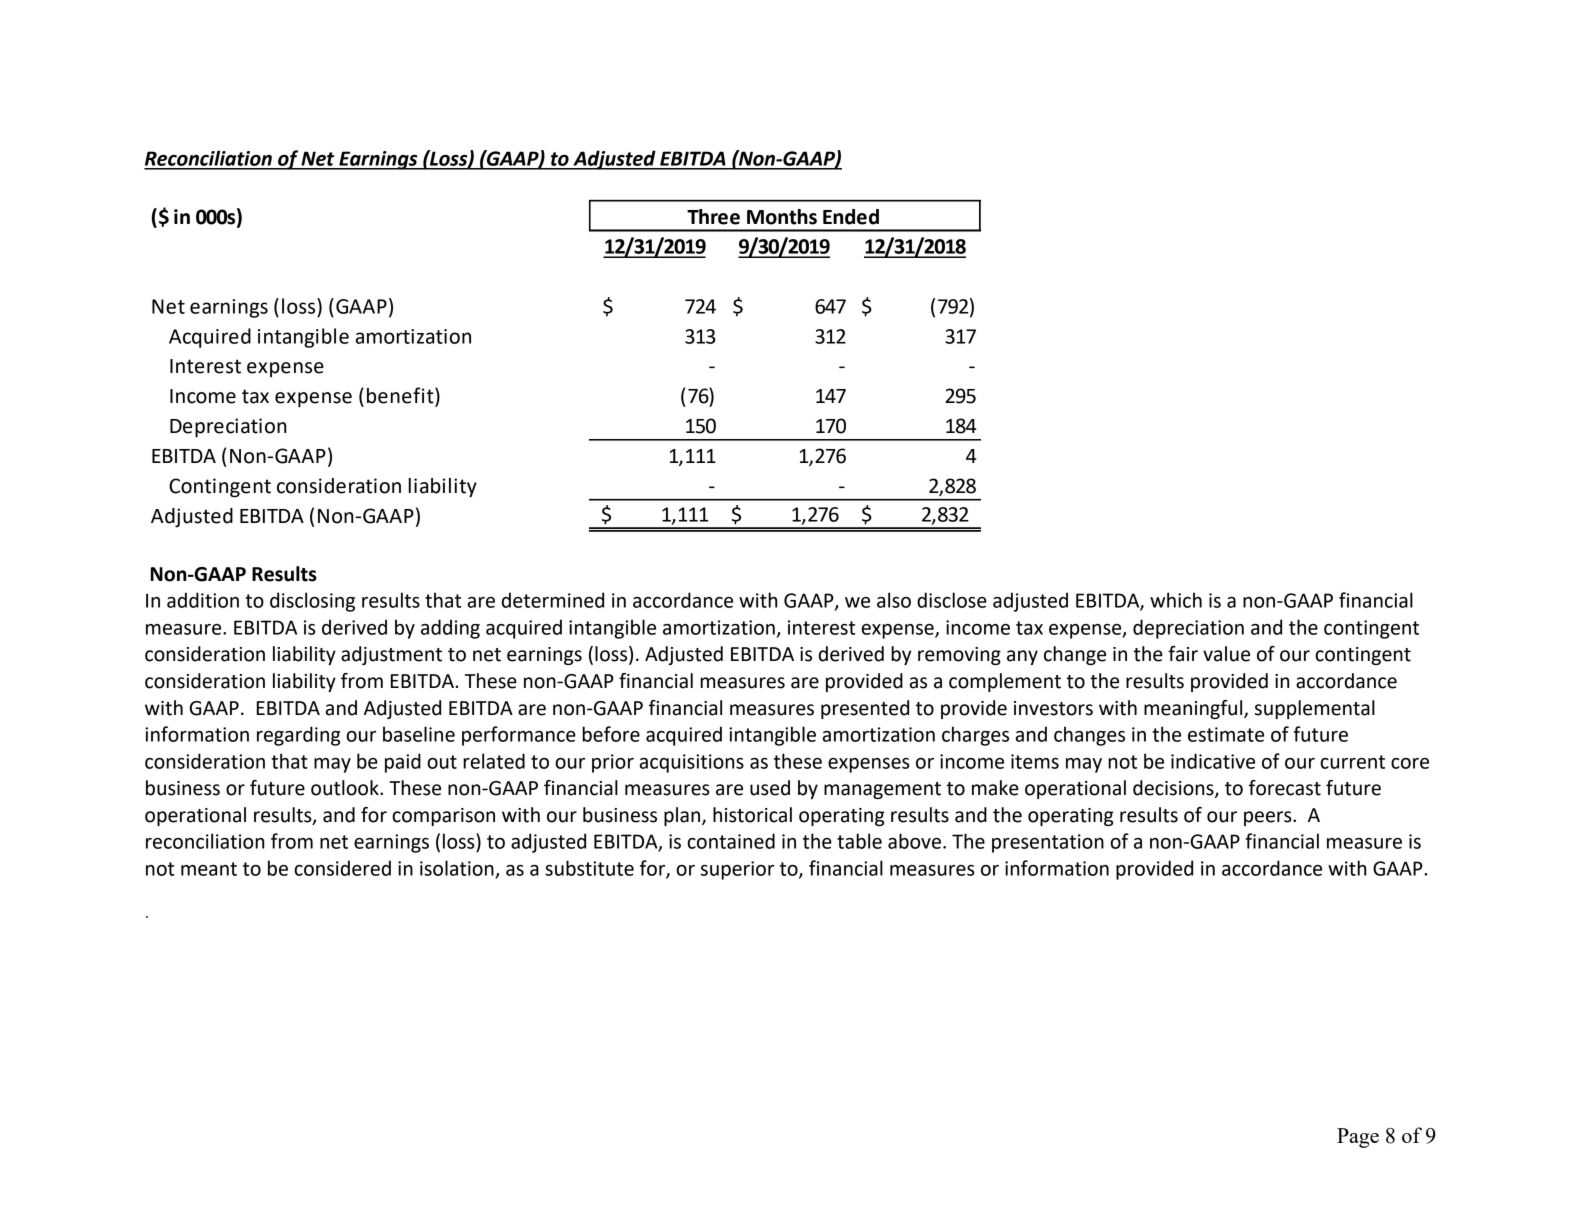 The height and width of the screenshot is (1220, 1579). Describe the element at coordinates (1176, 600) in the screenshot. I see `which` at that location.
